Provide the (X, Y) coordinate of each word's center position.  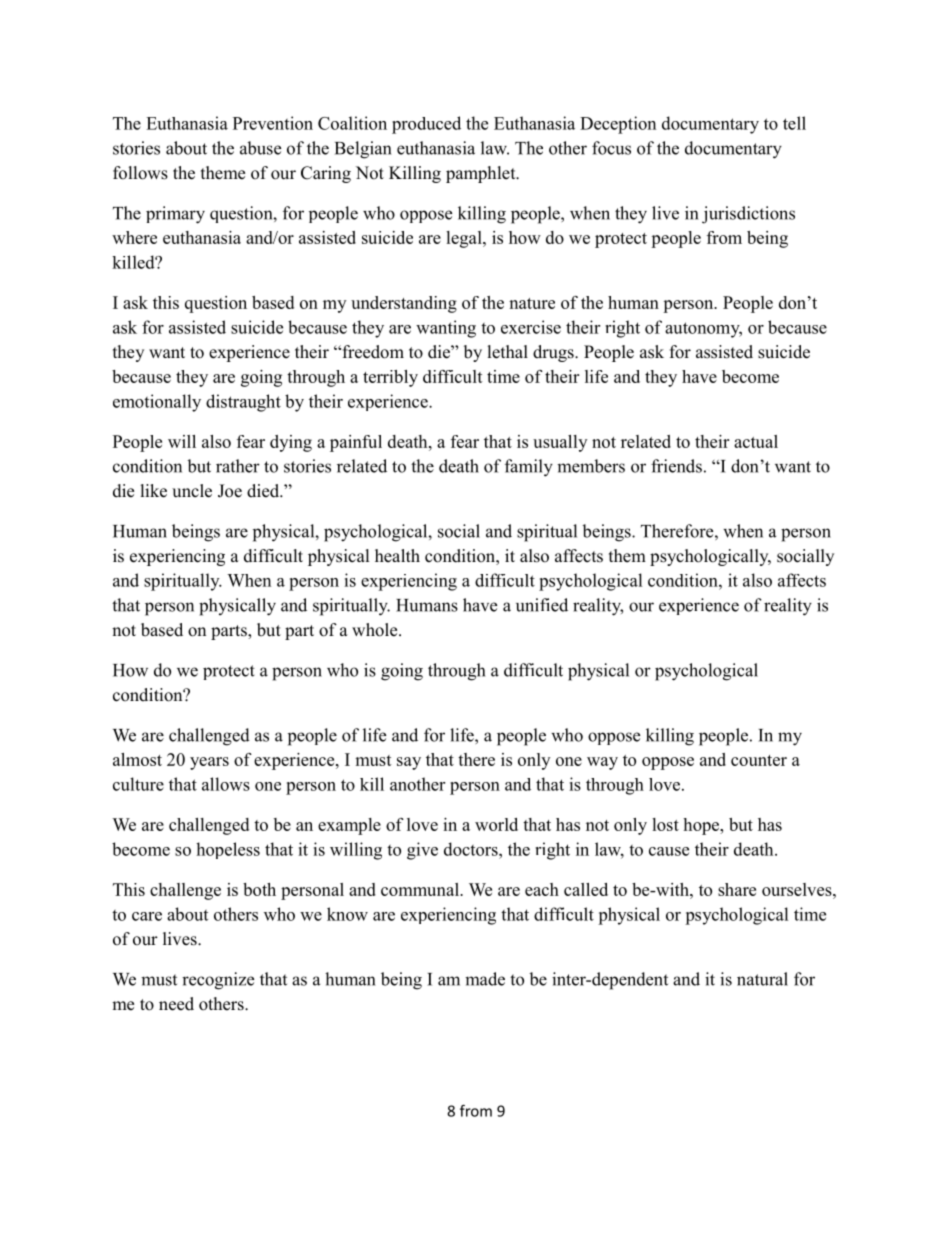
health (397, 556)
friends (676, 466)
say (409, 763)
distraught (243, 403)
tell (794, 123)
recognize (218, 981)
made (485, 979)
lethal (508, 352)
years (209, 763)
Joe (230, 491)
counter (759, 760)
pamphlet (482, 174)
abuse (260, 148)
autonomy (703, 330)
